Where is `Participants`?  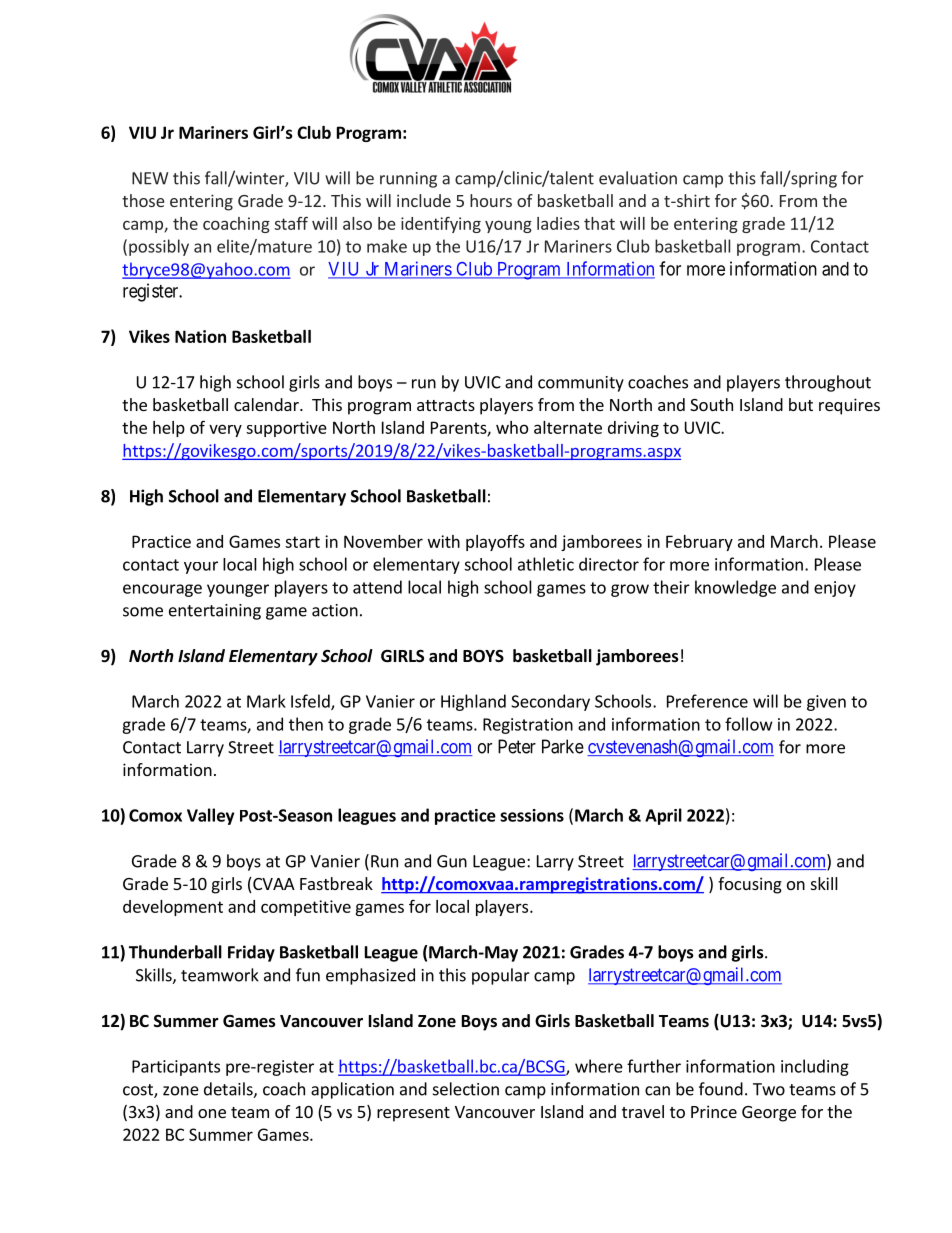
Participants is located at coordinates (176, 1068).
